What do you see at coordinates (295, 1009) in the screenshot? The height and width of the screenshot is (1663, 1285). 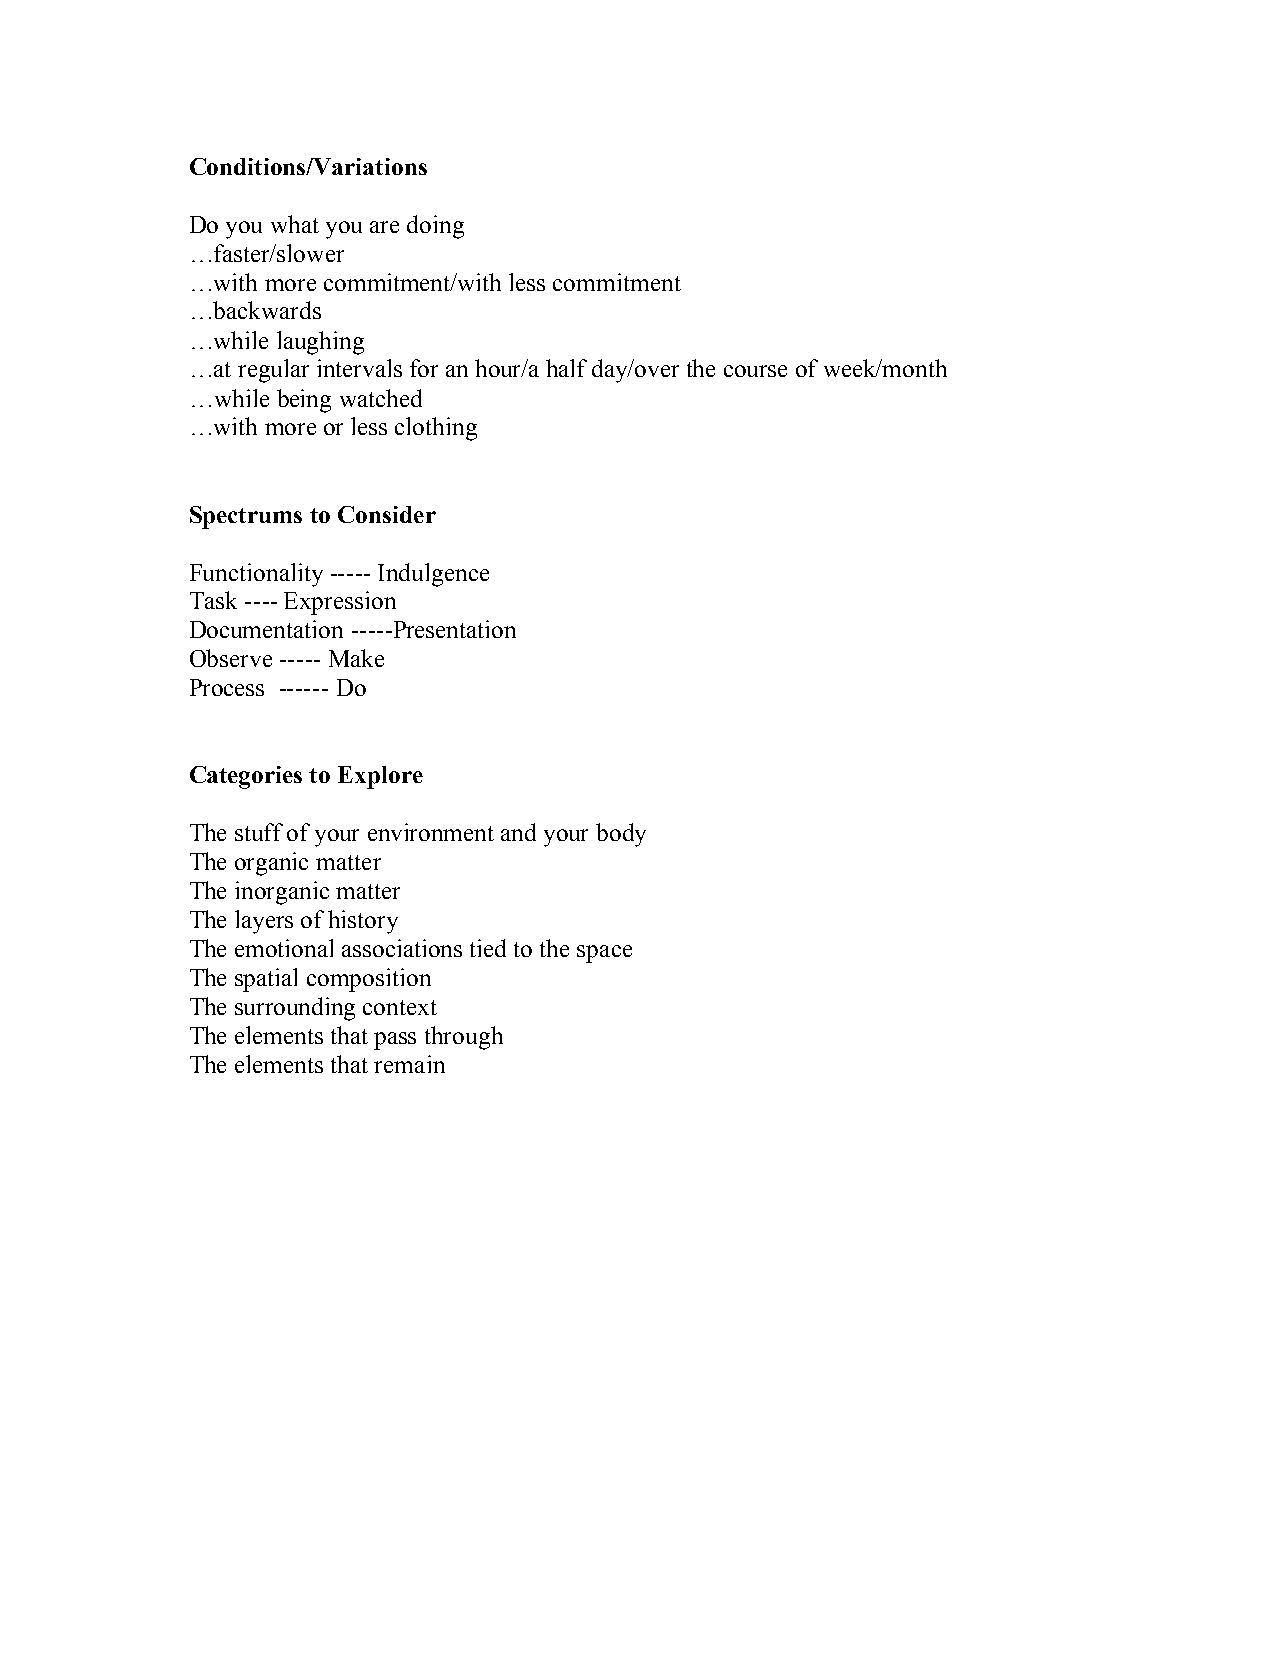 I see `surrounding` at bounding box center [295, 1009].
